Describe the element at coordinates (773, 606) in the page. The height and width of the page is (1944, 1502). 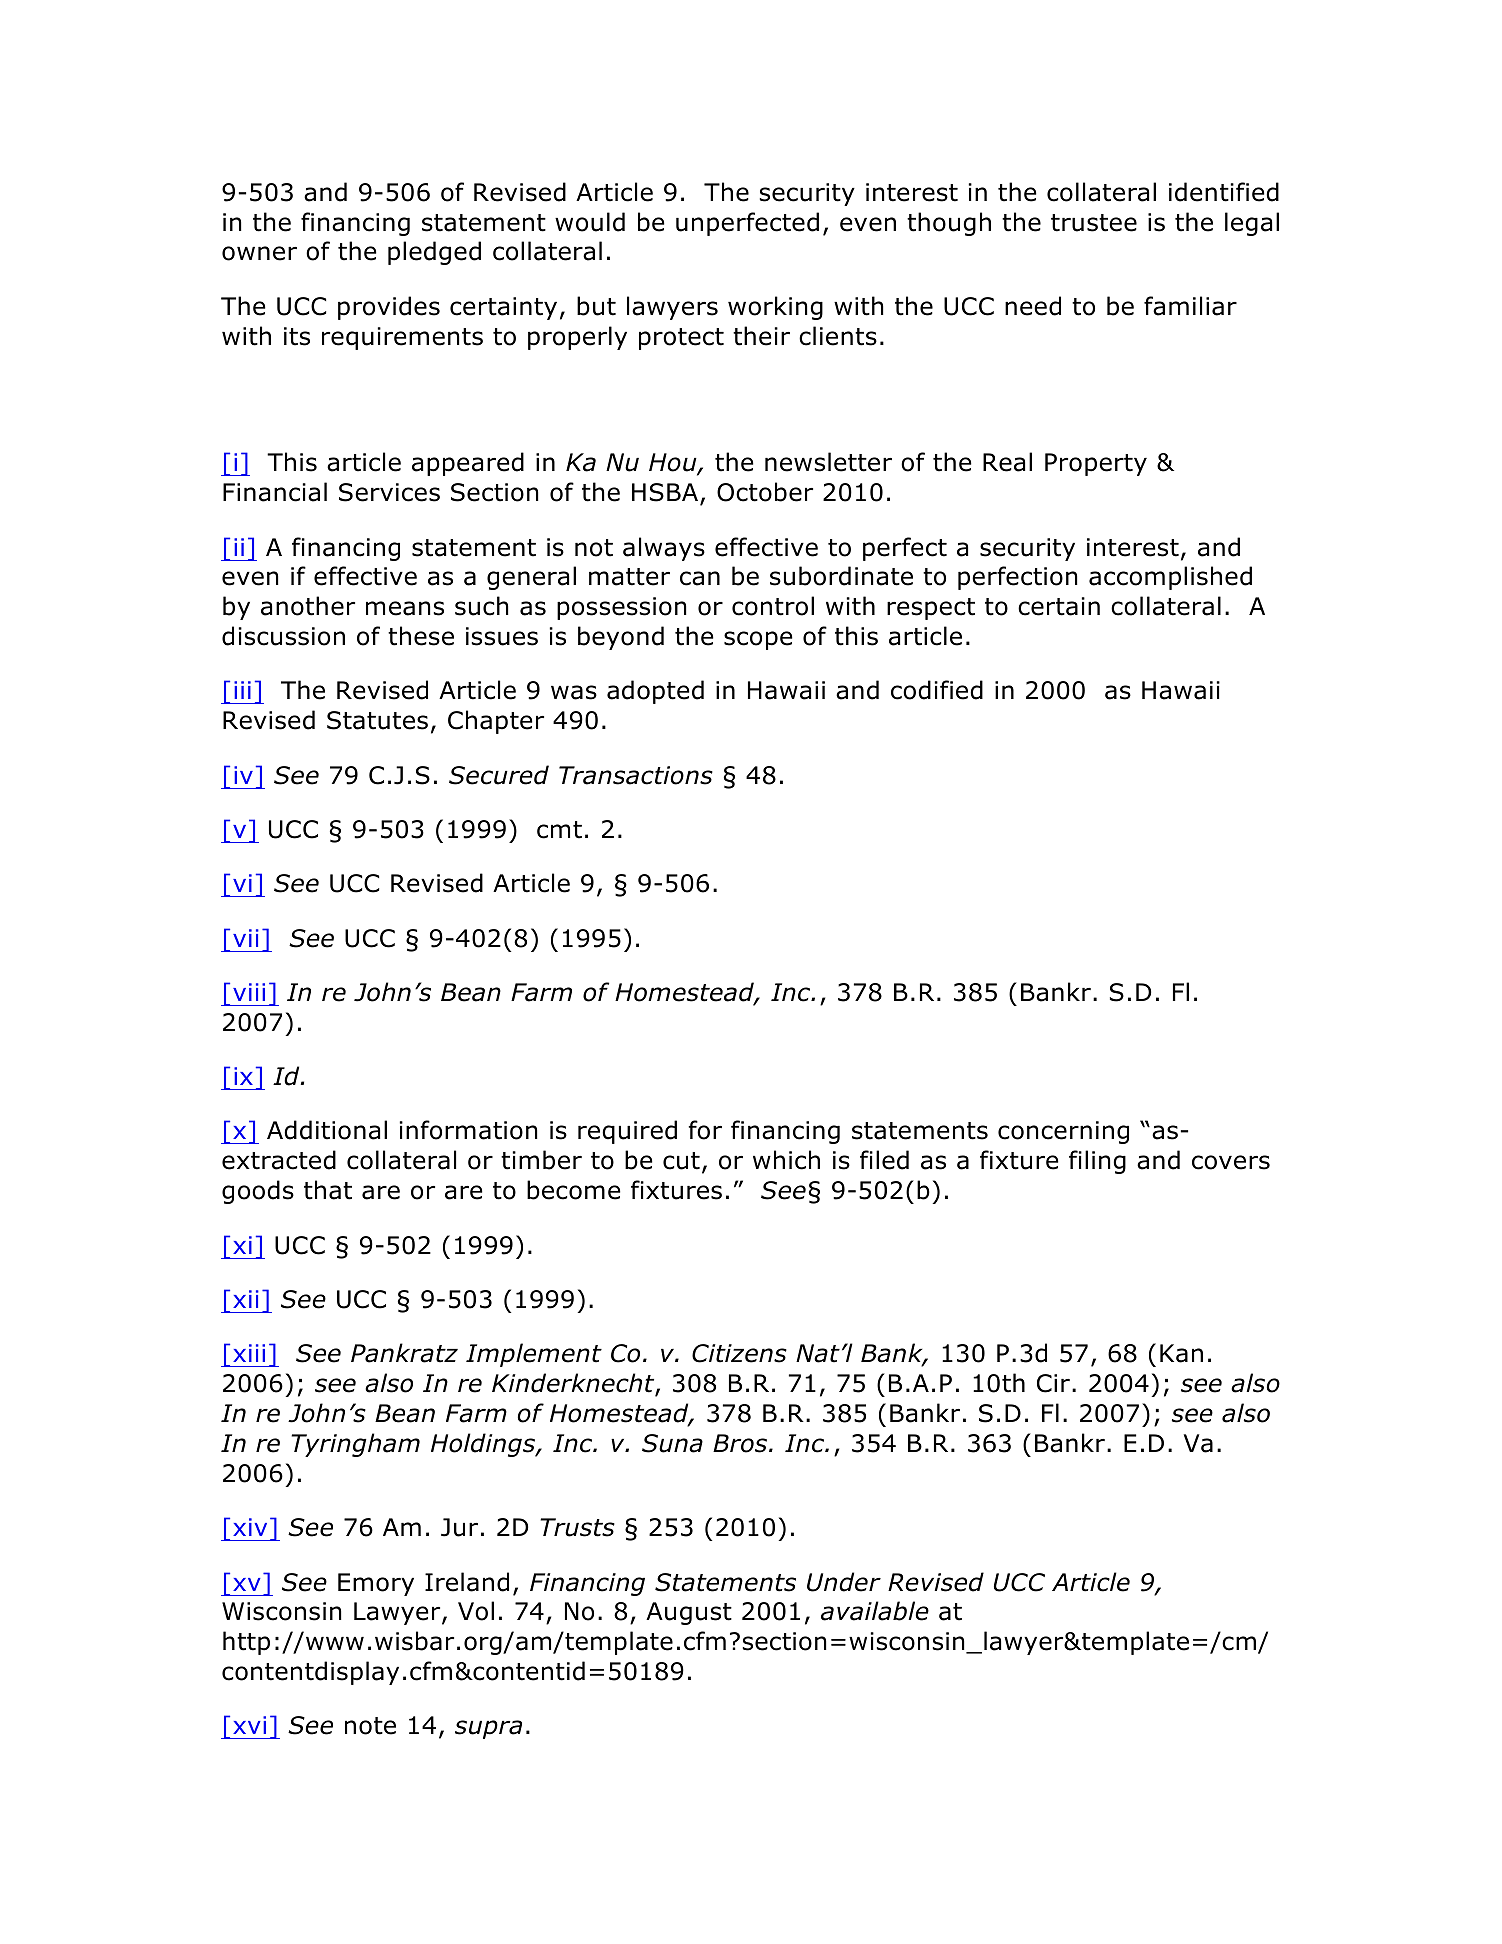
I see `control` at that location.
